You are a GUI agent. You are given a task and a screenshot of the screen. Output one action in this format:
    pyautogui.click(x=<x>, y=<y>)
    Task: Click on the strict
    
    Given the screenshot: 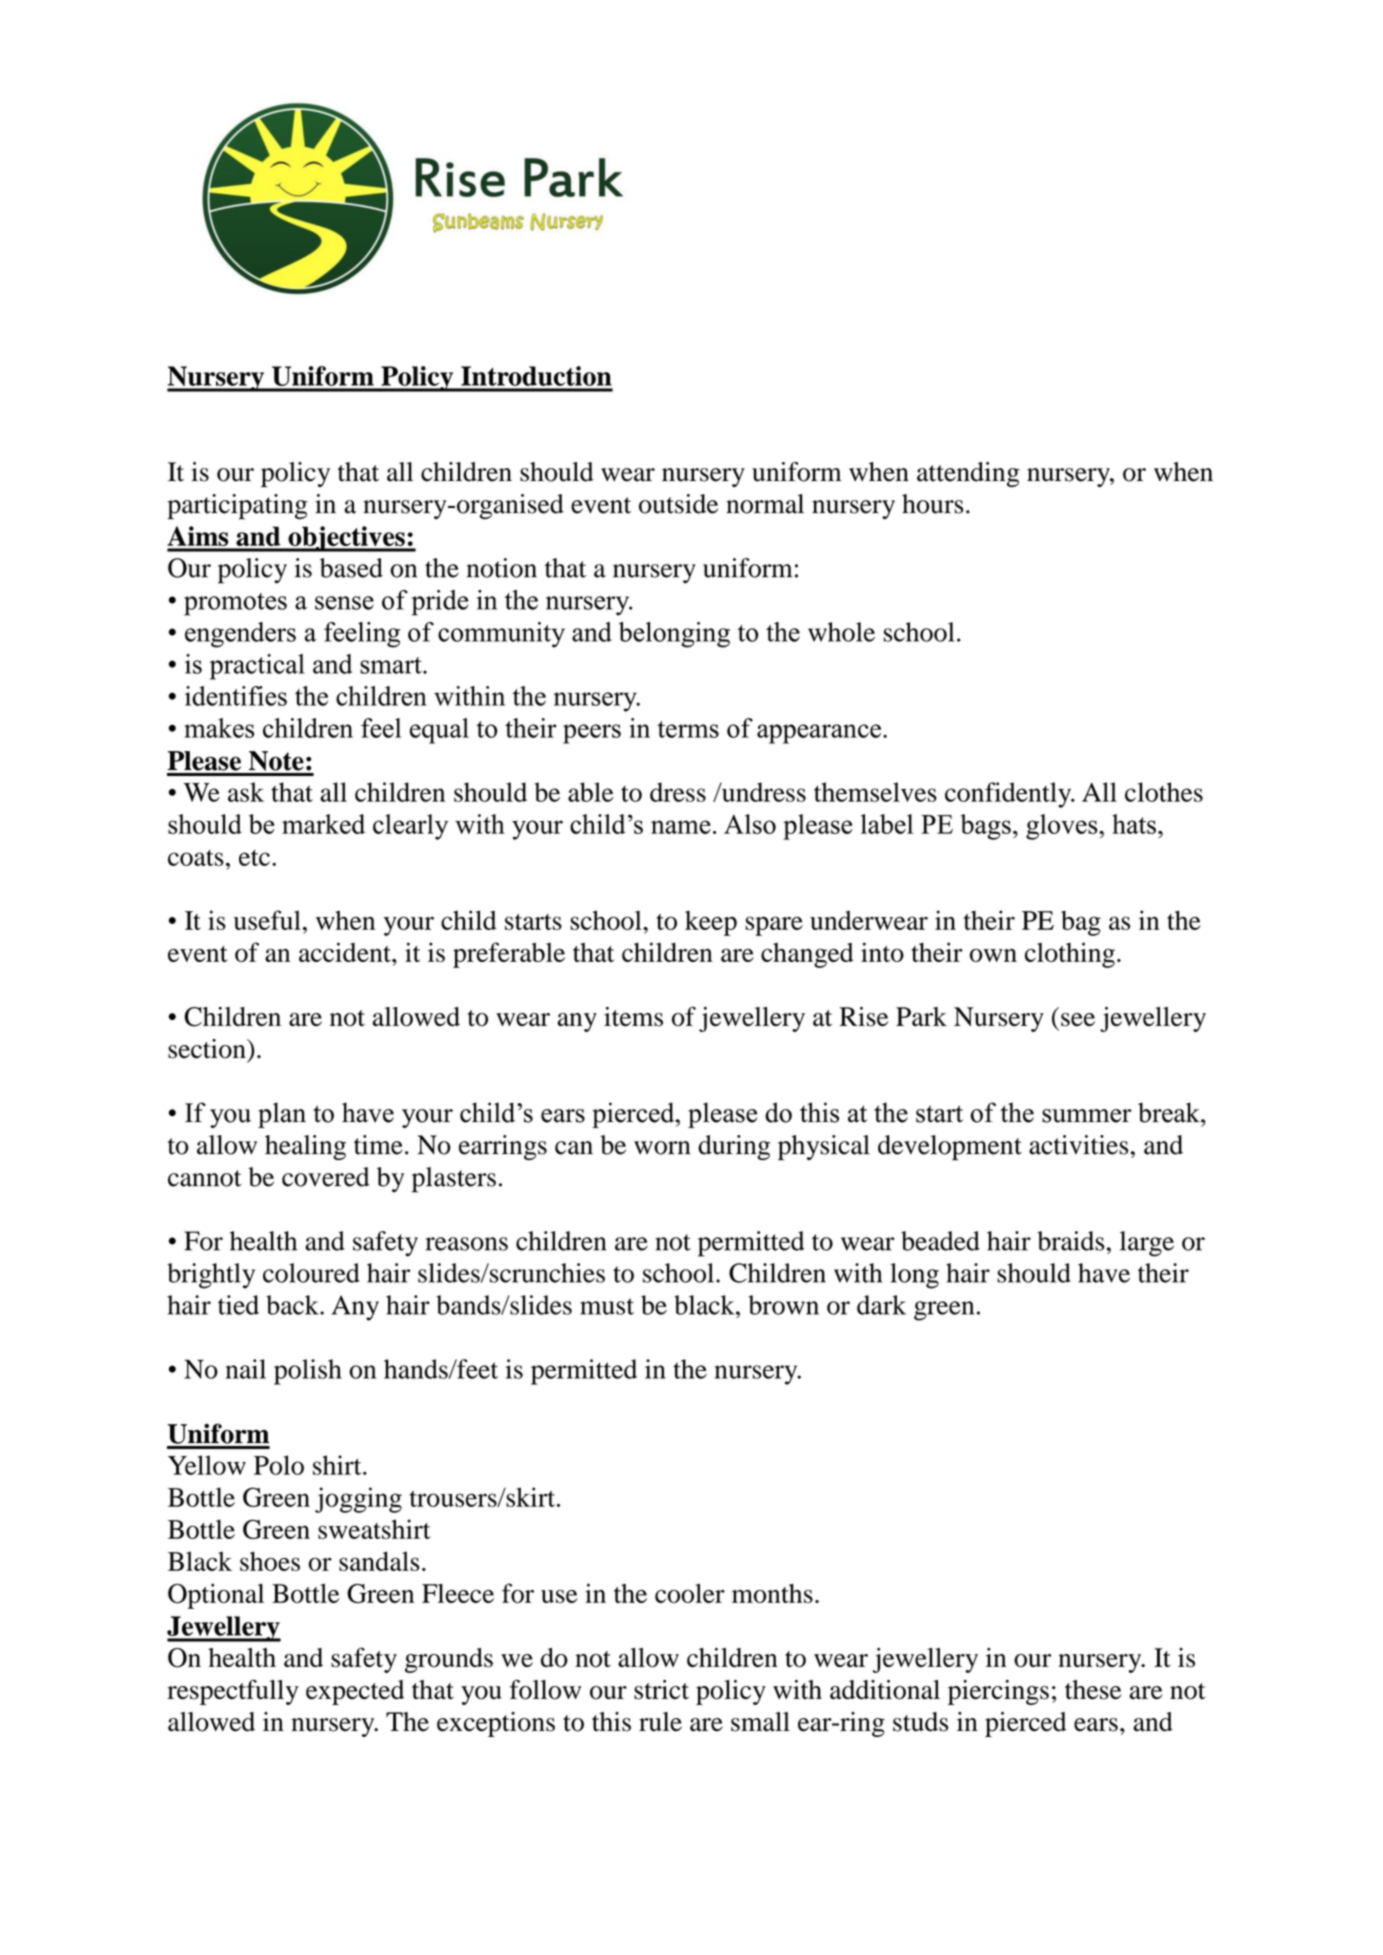 What is the action you would take?
    pyautogui.click(x=661, y=1690)
